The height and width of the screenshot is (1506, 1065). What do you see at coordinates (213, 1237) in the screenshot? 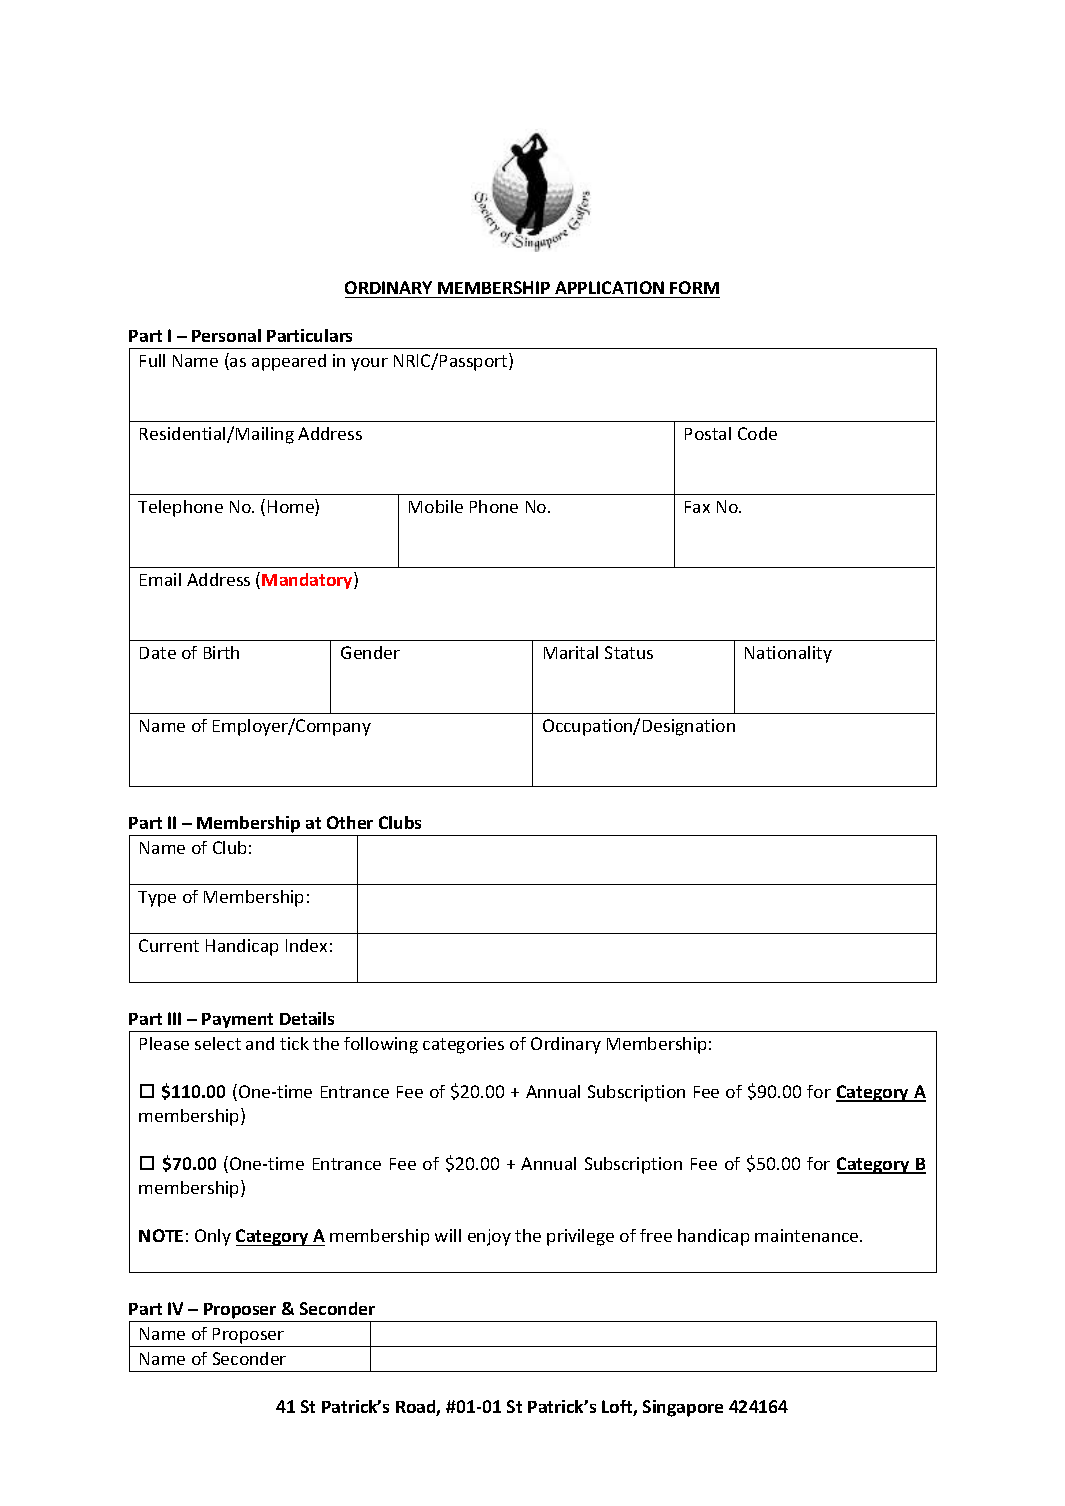
I see `Only` at bounding box center [213, 1237].
